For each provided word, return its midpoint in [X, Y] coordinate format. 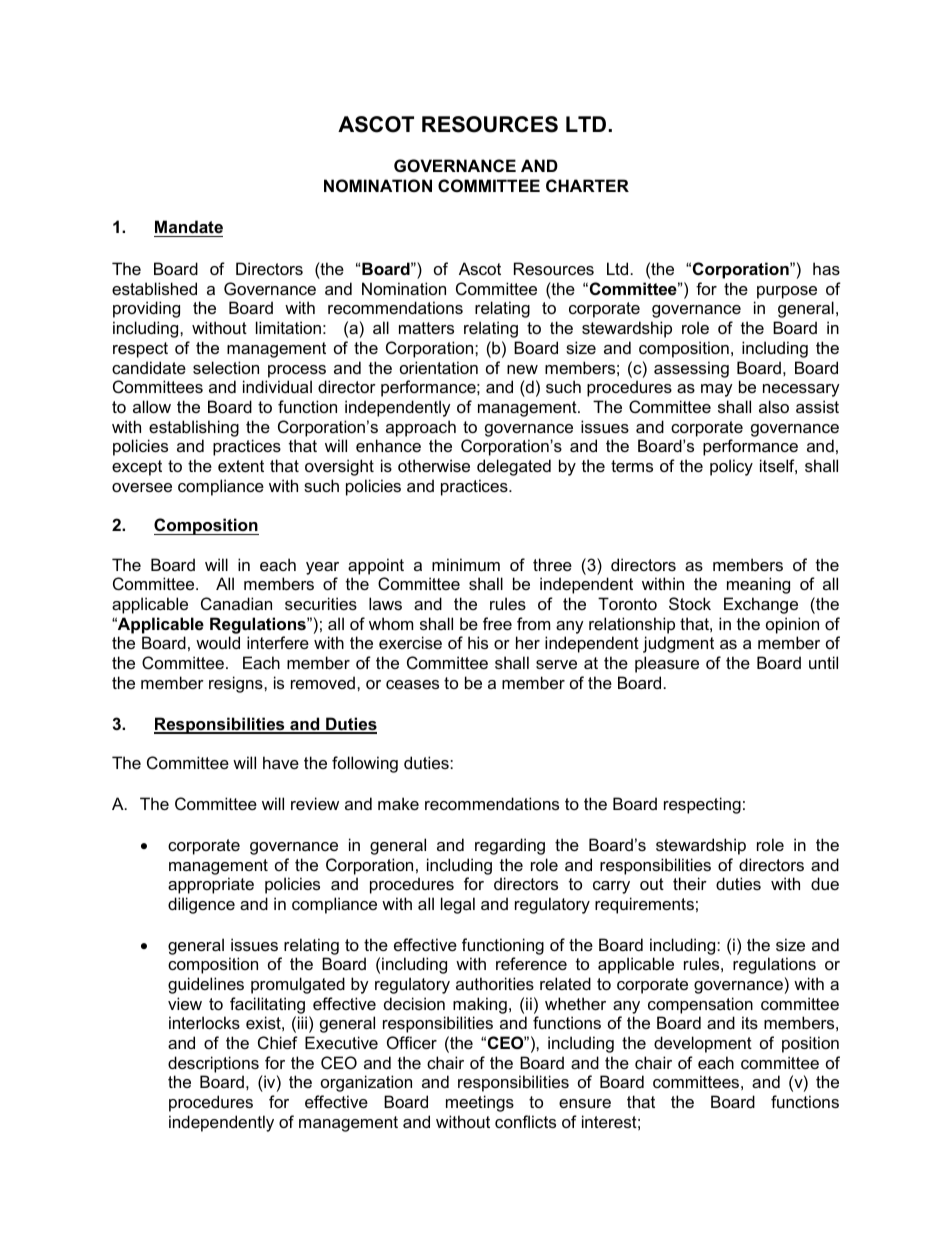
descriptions [213, 1064]
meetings [480, 1103]
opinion [792, 625]
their [690, 883]
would [218, 642]
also [774, 406]
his [478, 642]
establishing [194, 428]
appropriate [211, 885]
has [826, 268]
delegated [514, 467]
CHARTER [587, 185]
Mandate [189, 226]
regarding [510, 846]
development [703, 1044]
